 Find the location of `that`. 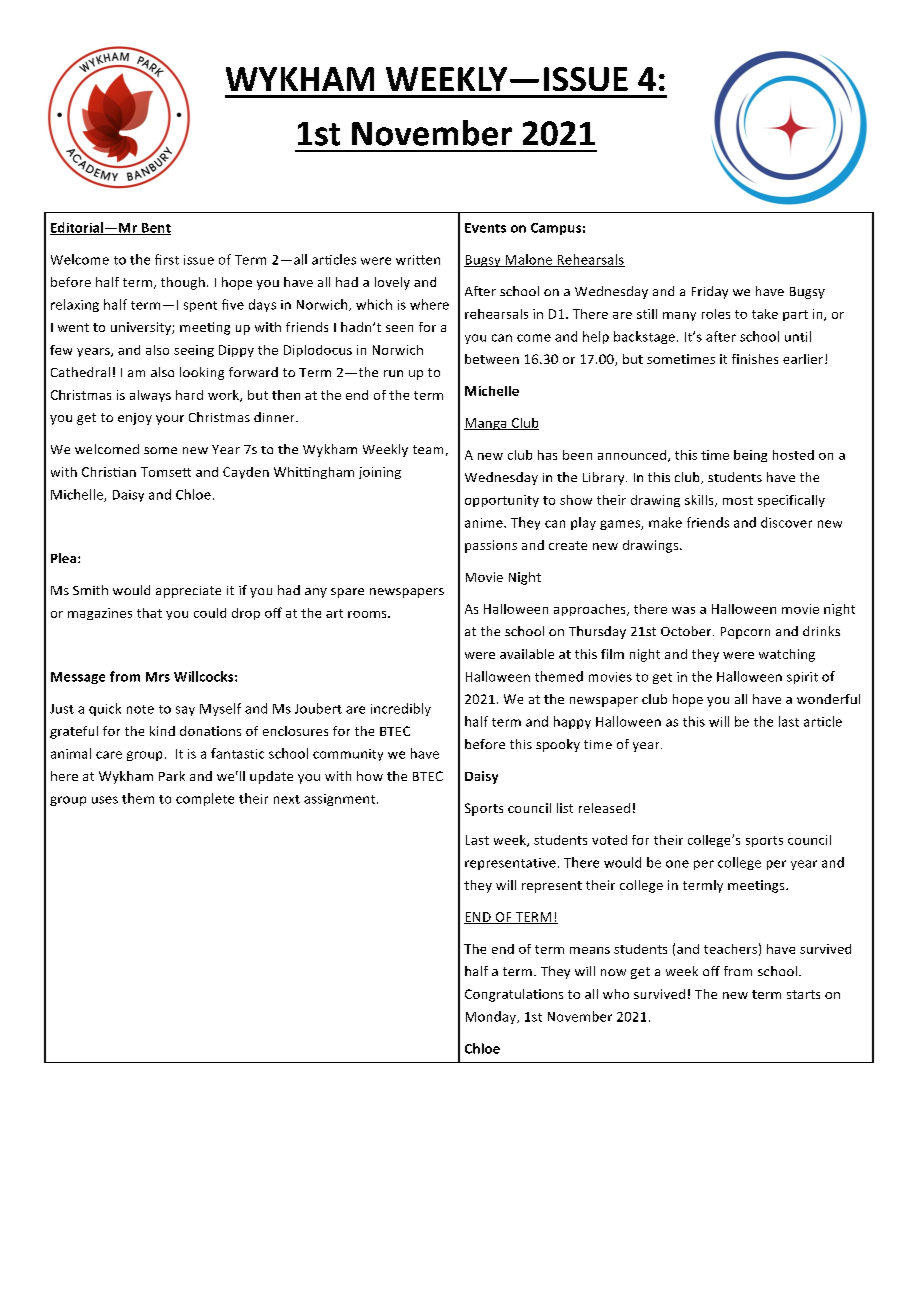

that is located at coordinates (149, 613).
